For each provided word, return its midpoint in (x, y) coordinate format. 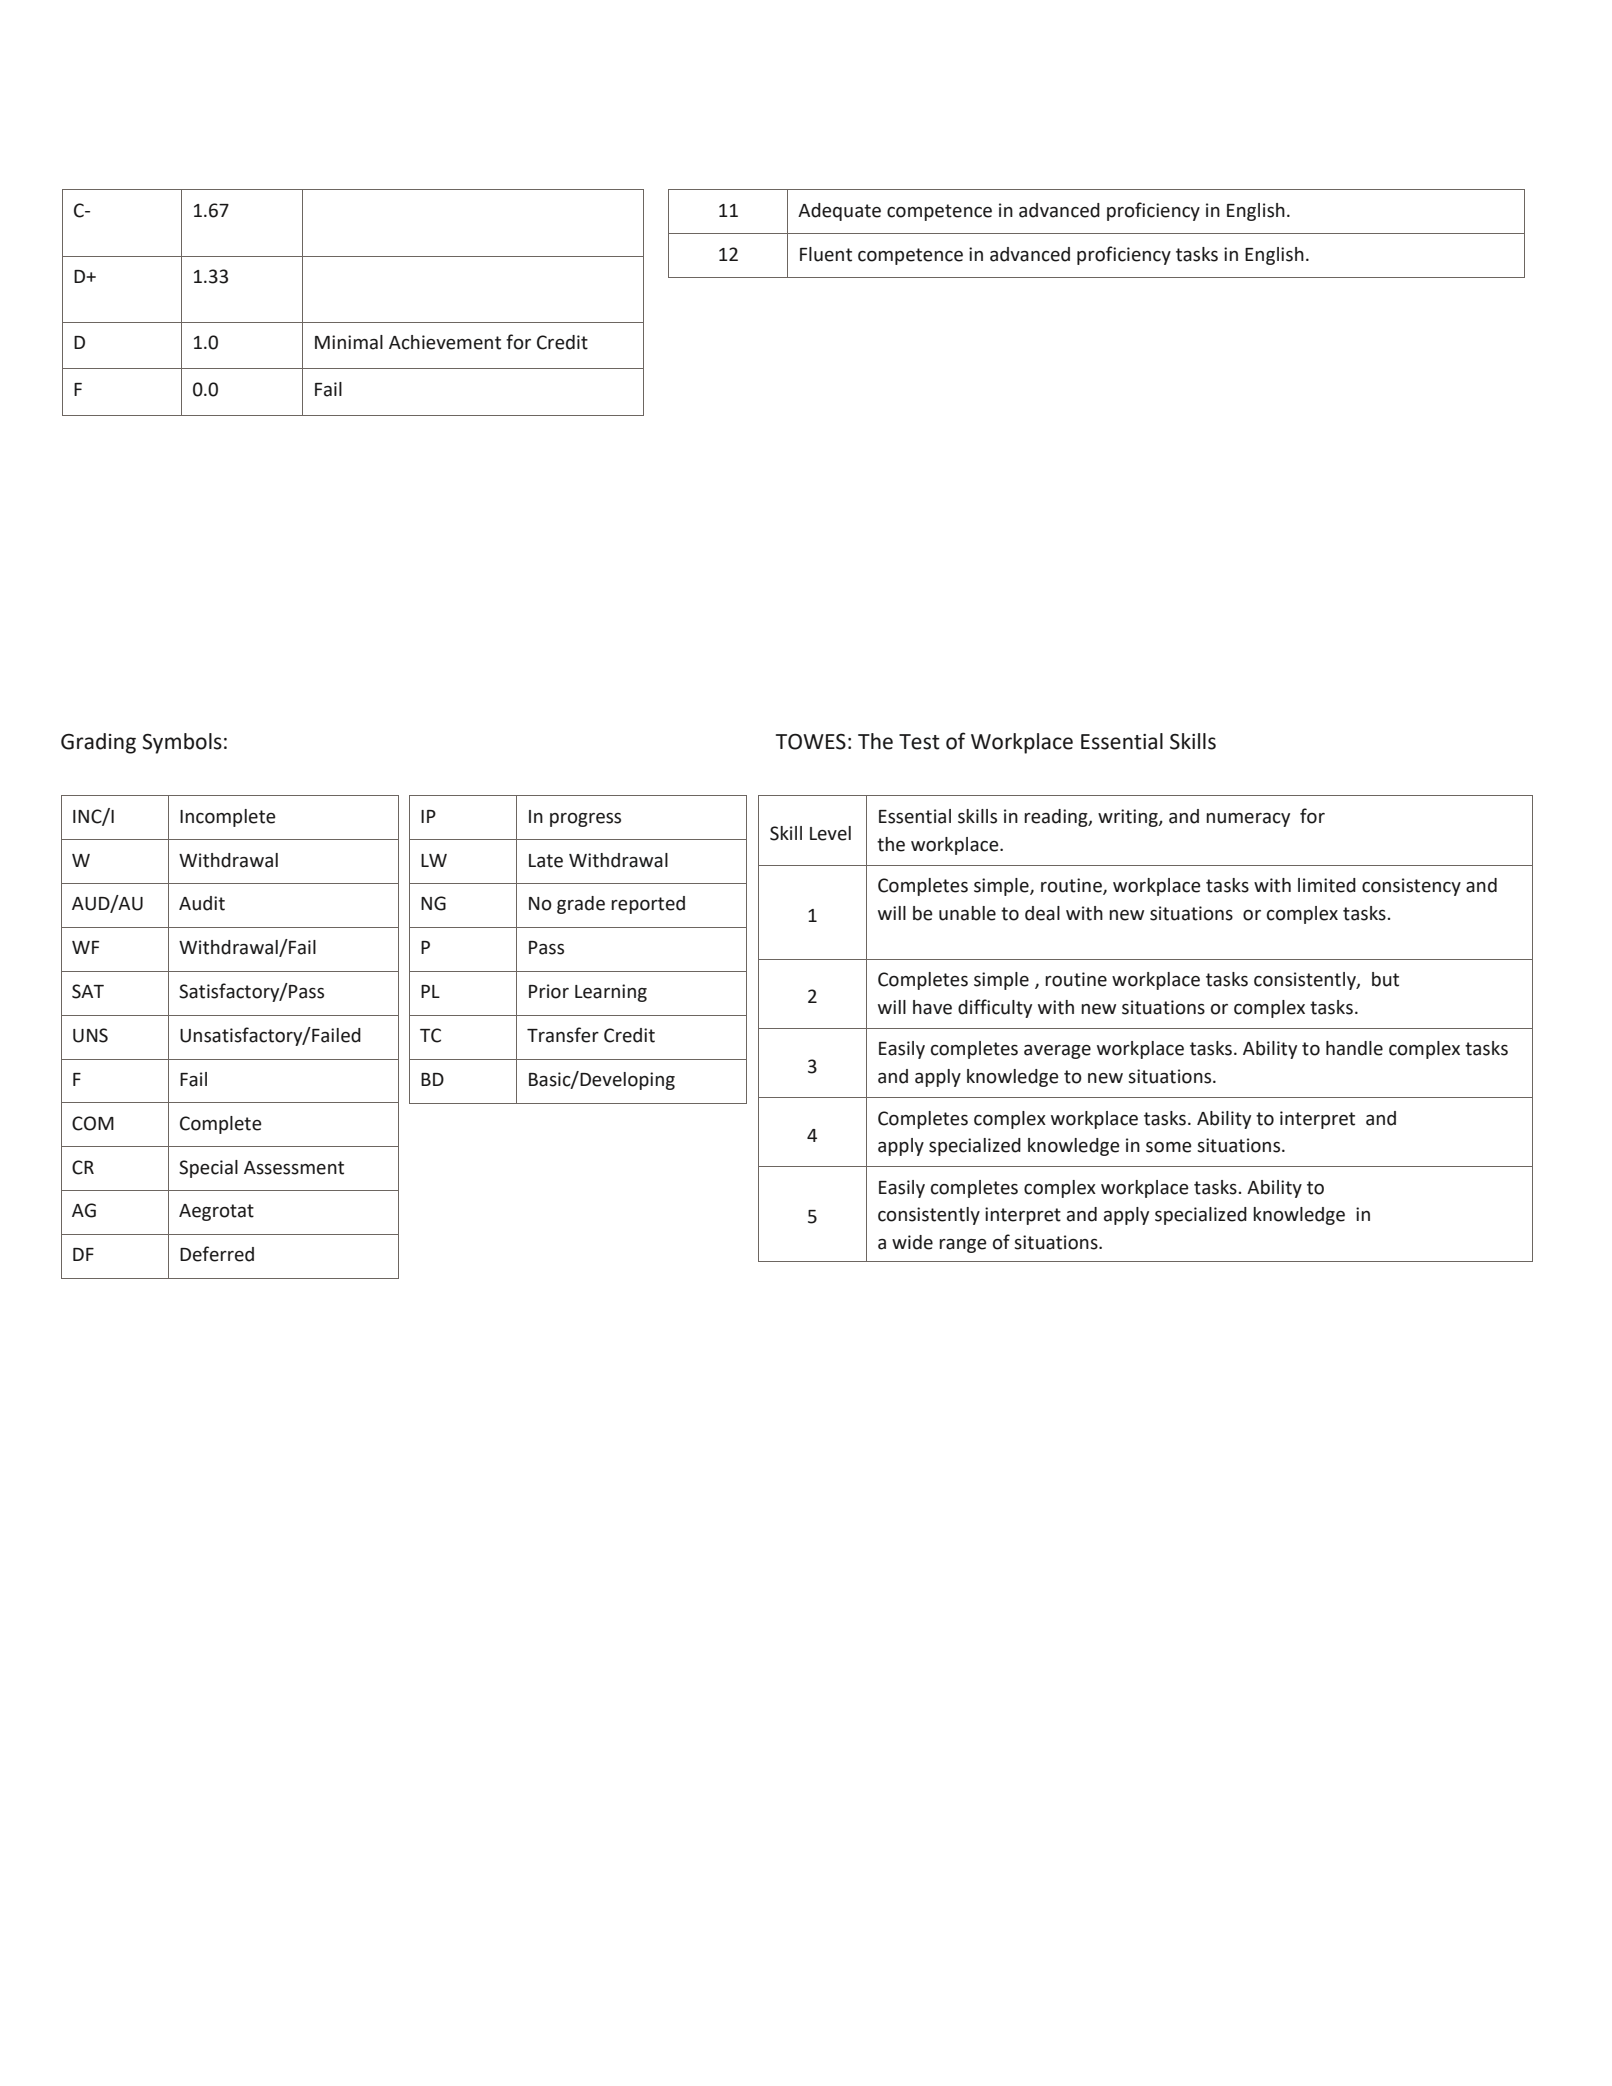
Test (919, 742)
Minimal (349, 342)
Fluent (826, 254)
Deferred (217, 1254)
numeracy (1248, 820)
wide (912, 1242)
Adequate (839, 212)
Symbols (182, 743)
